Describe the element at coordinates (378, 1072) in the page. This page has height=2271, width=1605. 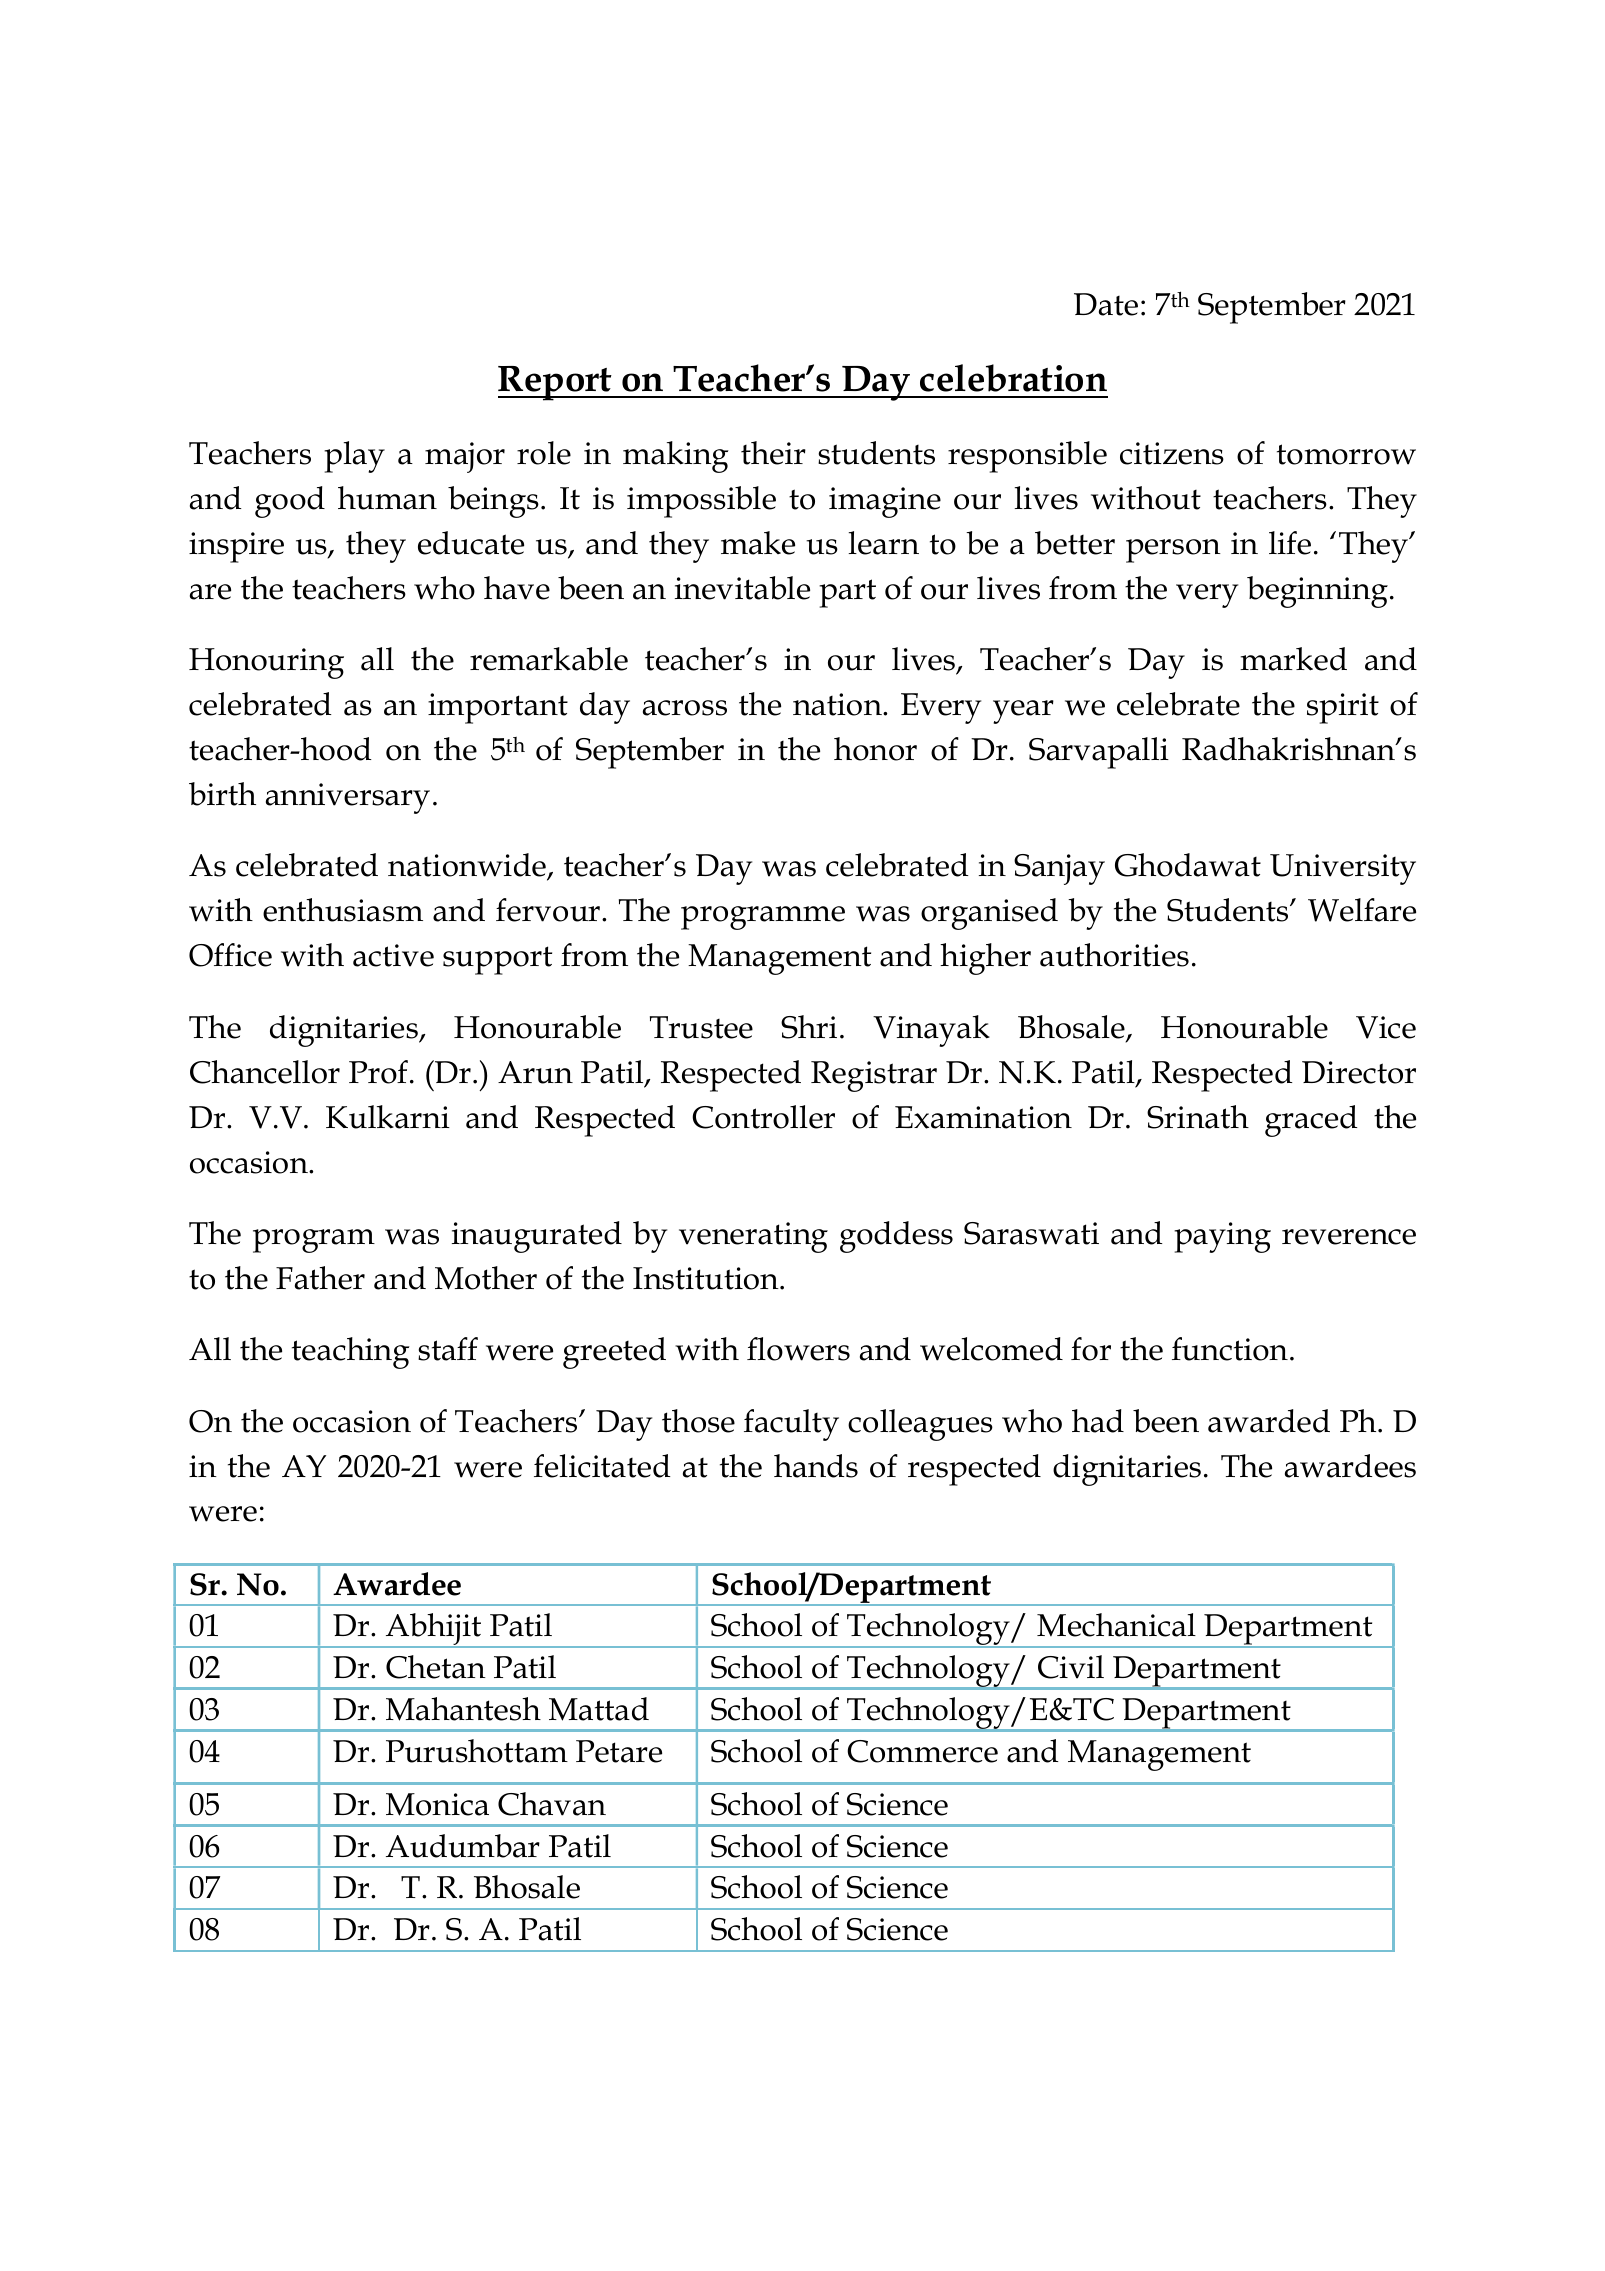
I see `Prof` at that location.
